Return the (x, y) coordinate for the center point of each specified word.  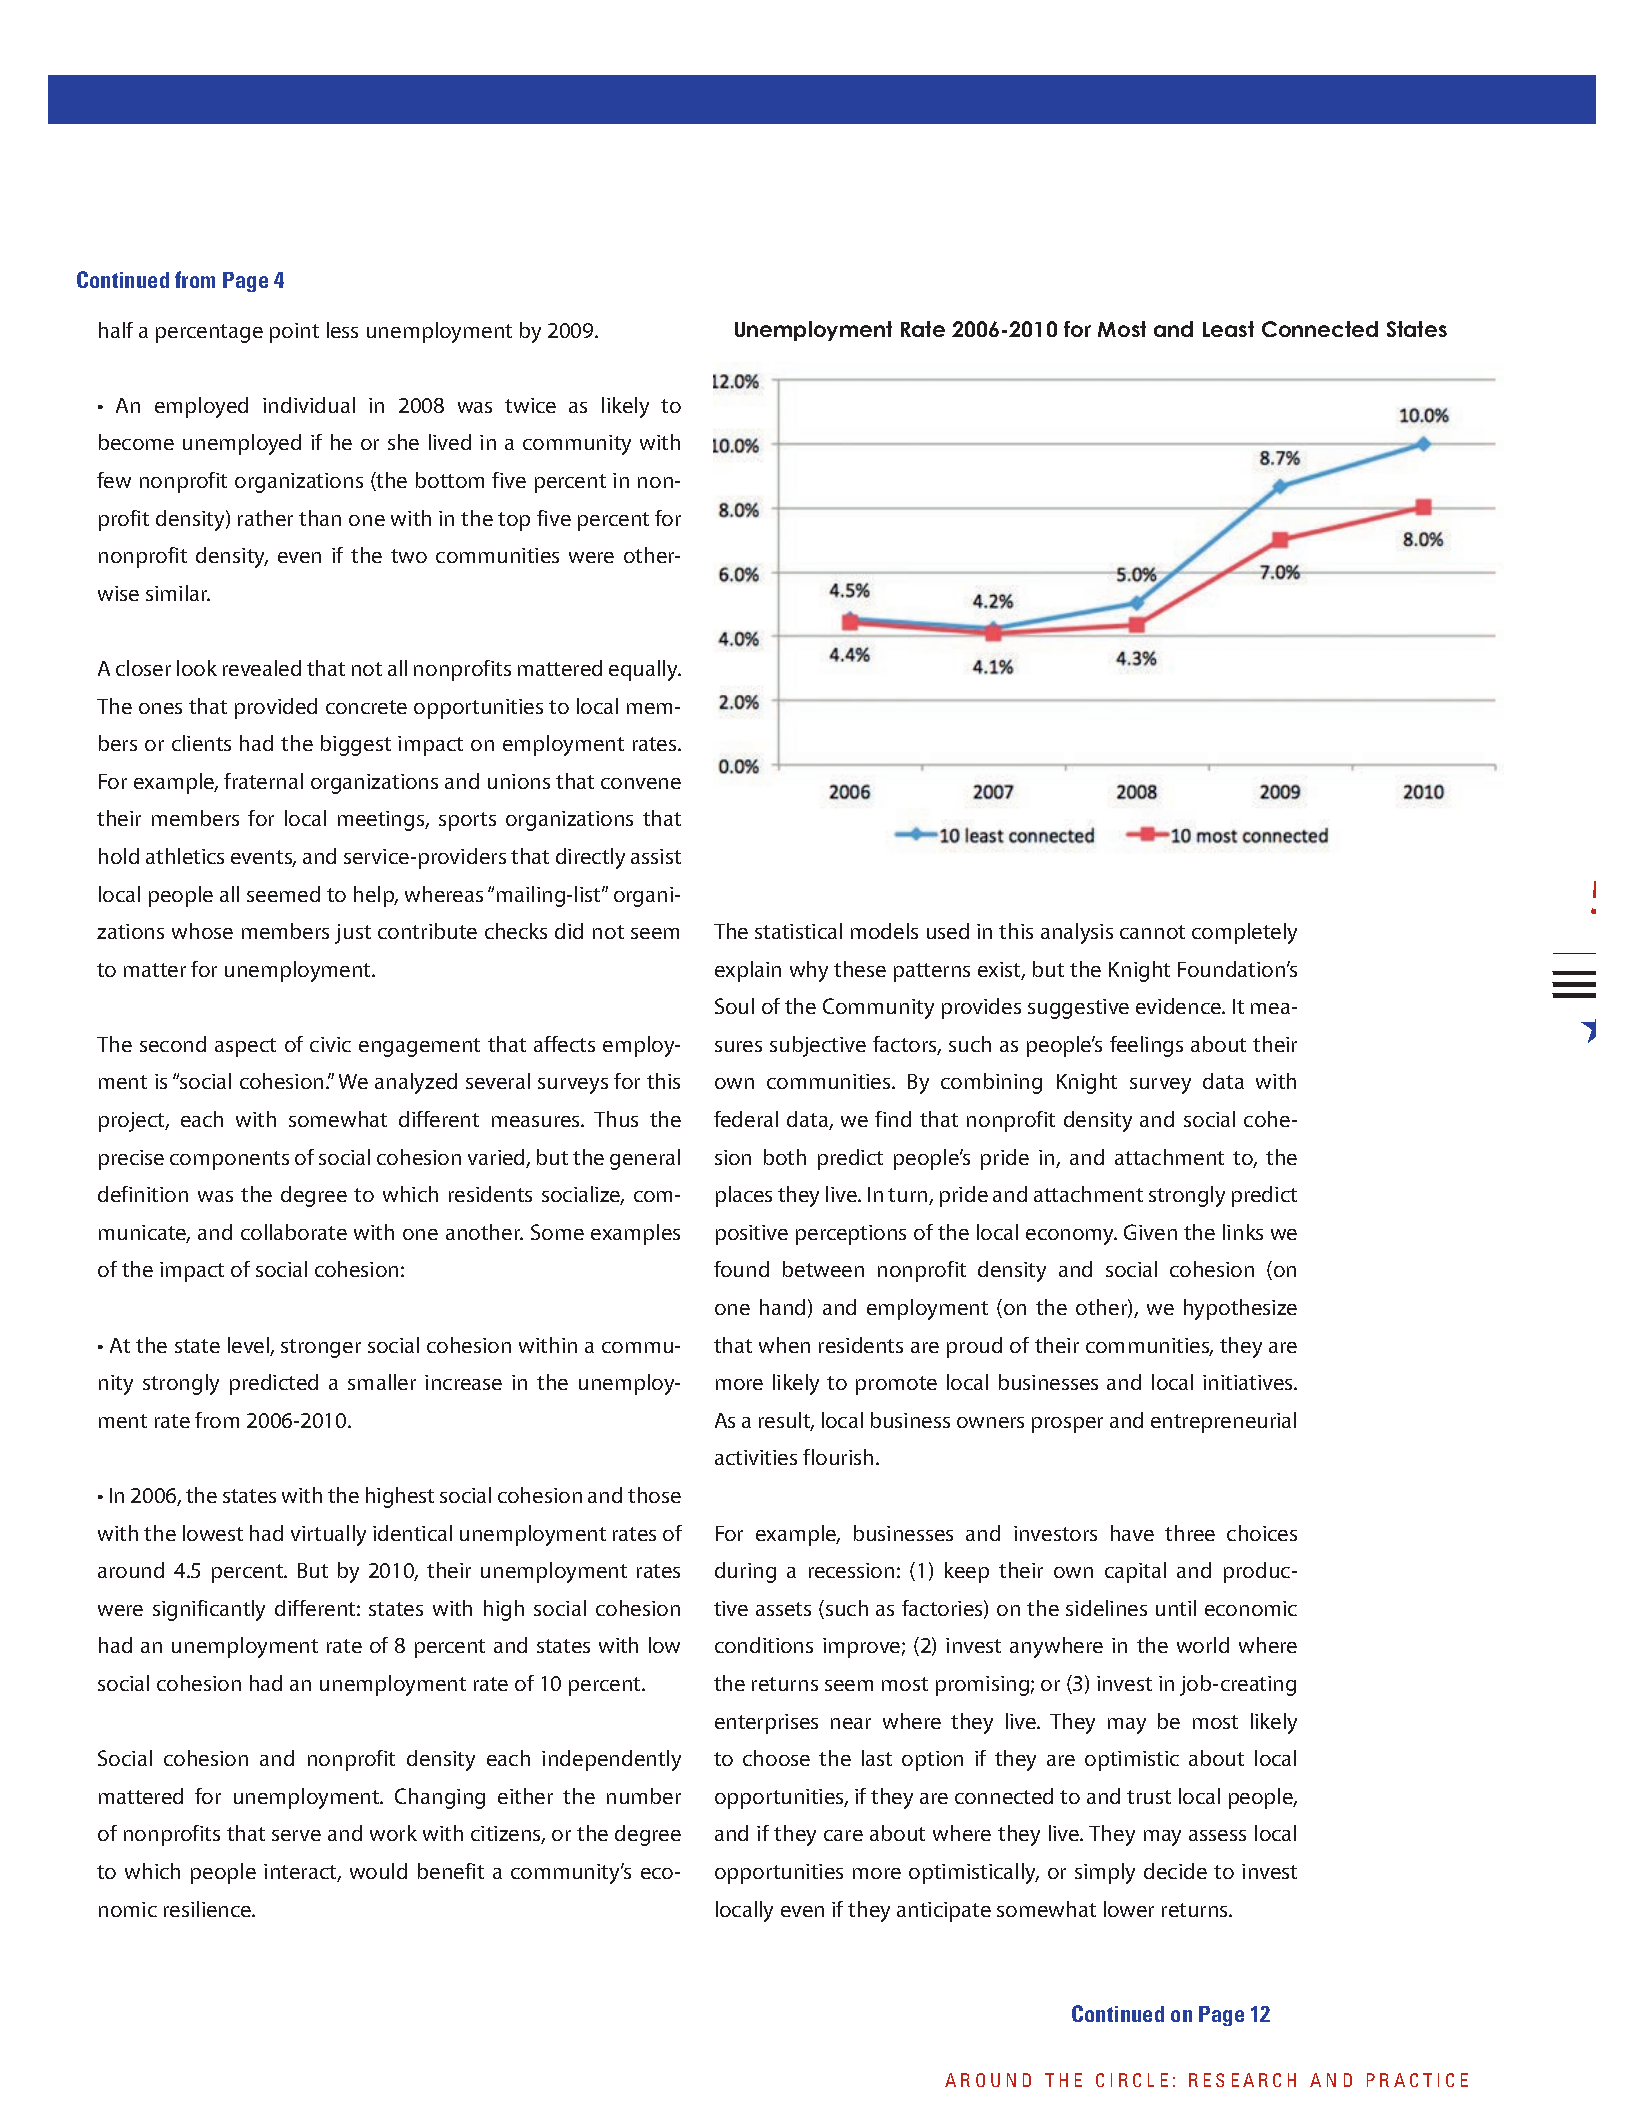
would (378, 1871)
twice (530, 405)
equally (644, 670)
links (1243, 1232)
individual (309, 405)
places (744, 1196)
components (229, 1160)
